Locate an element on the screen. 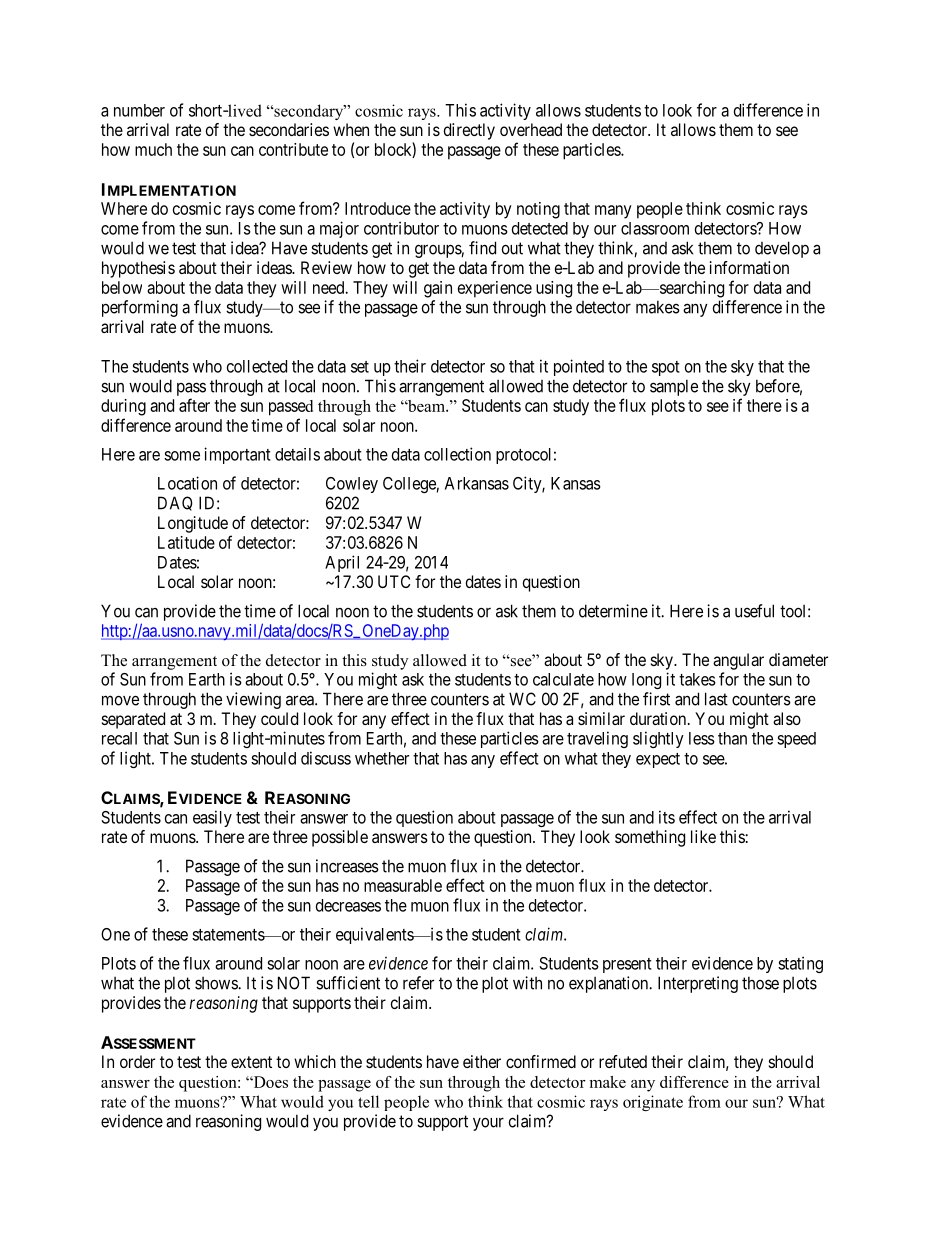 This screenshot has height=1233, width=952. extent is located at coordinates (251, 1062).
